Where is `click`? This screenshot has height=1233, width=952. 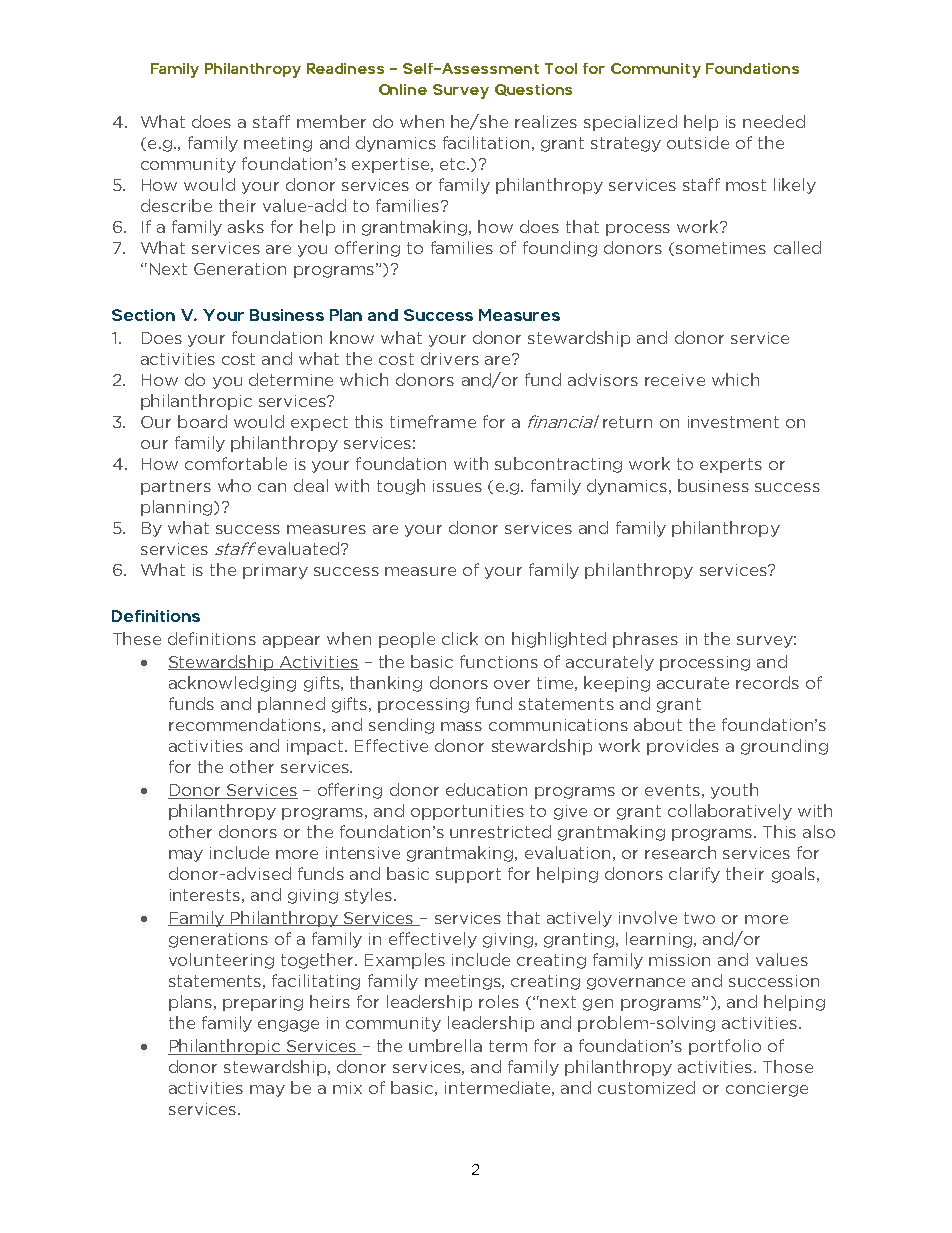 click is located at coordinates (460, 638).
